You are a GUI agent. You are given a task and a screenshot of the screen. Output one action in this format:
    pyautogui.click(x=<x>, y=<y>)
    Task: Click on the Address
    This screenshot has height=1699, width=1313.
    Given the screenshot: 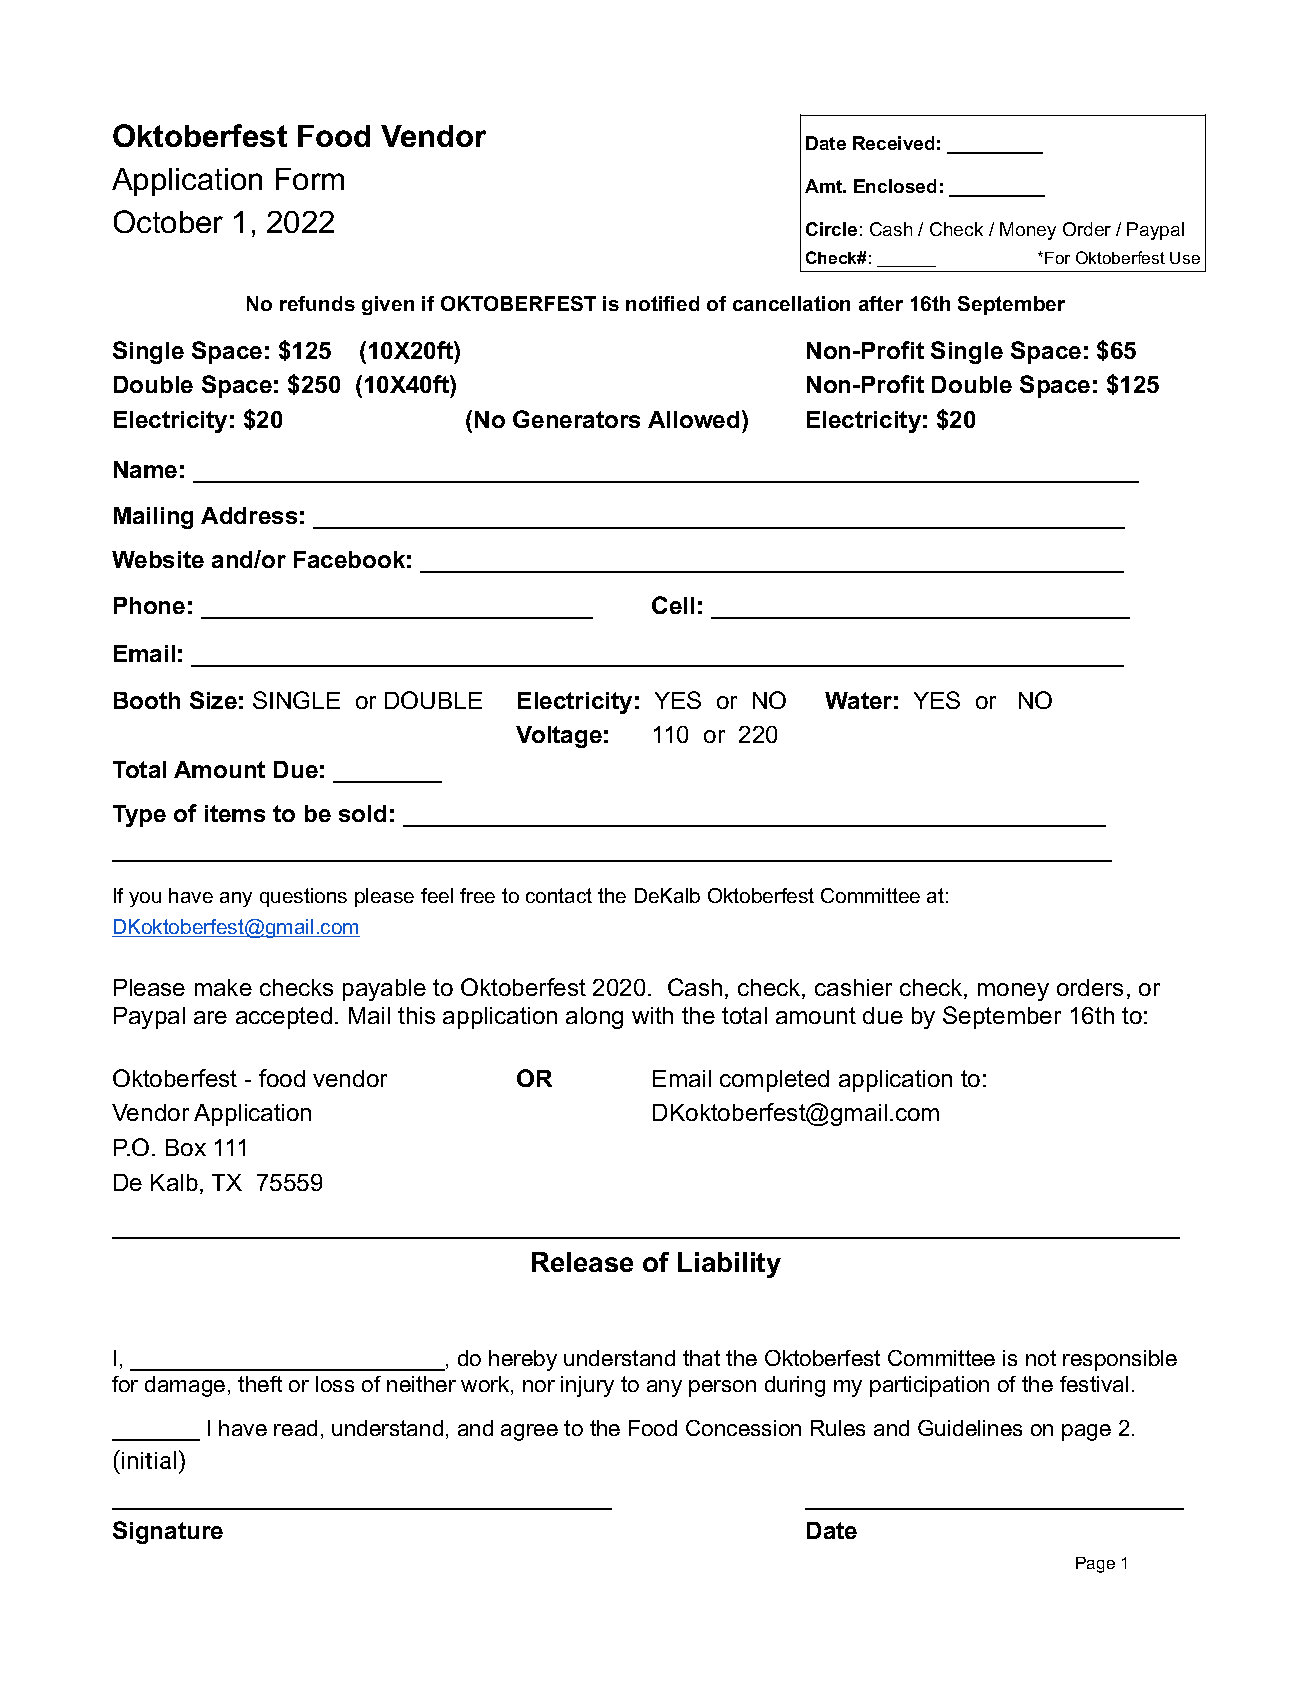 What is the action you would take?
    pyautogui.click(x=249, y=515)
